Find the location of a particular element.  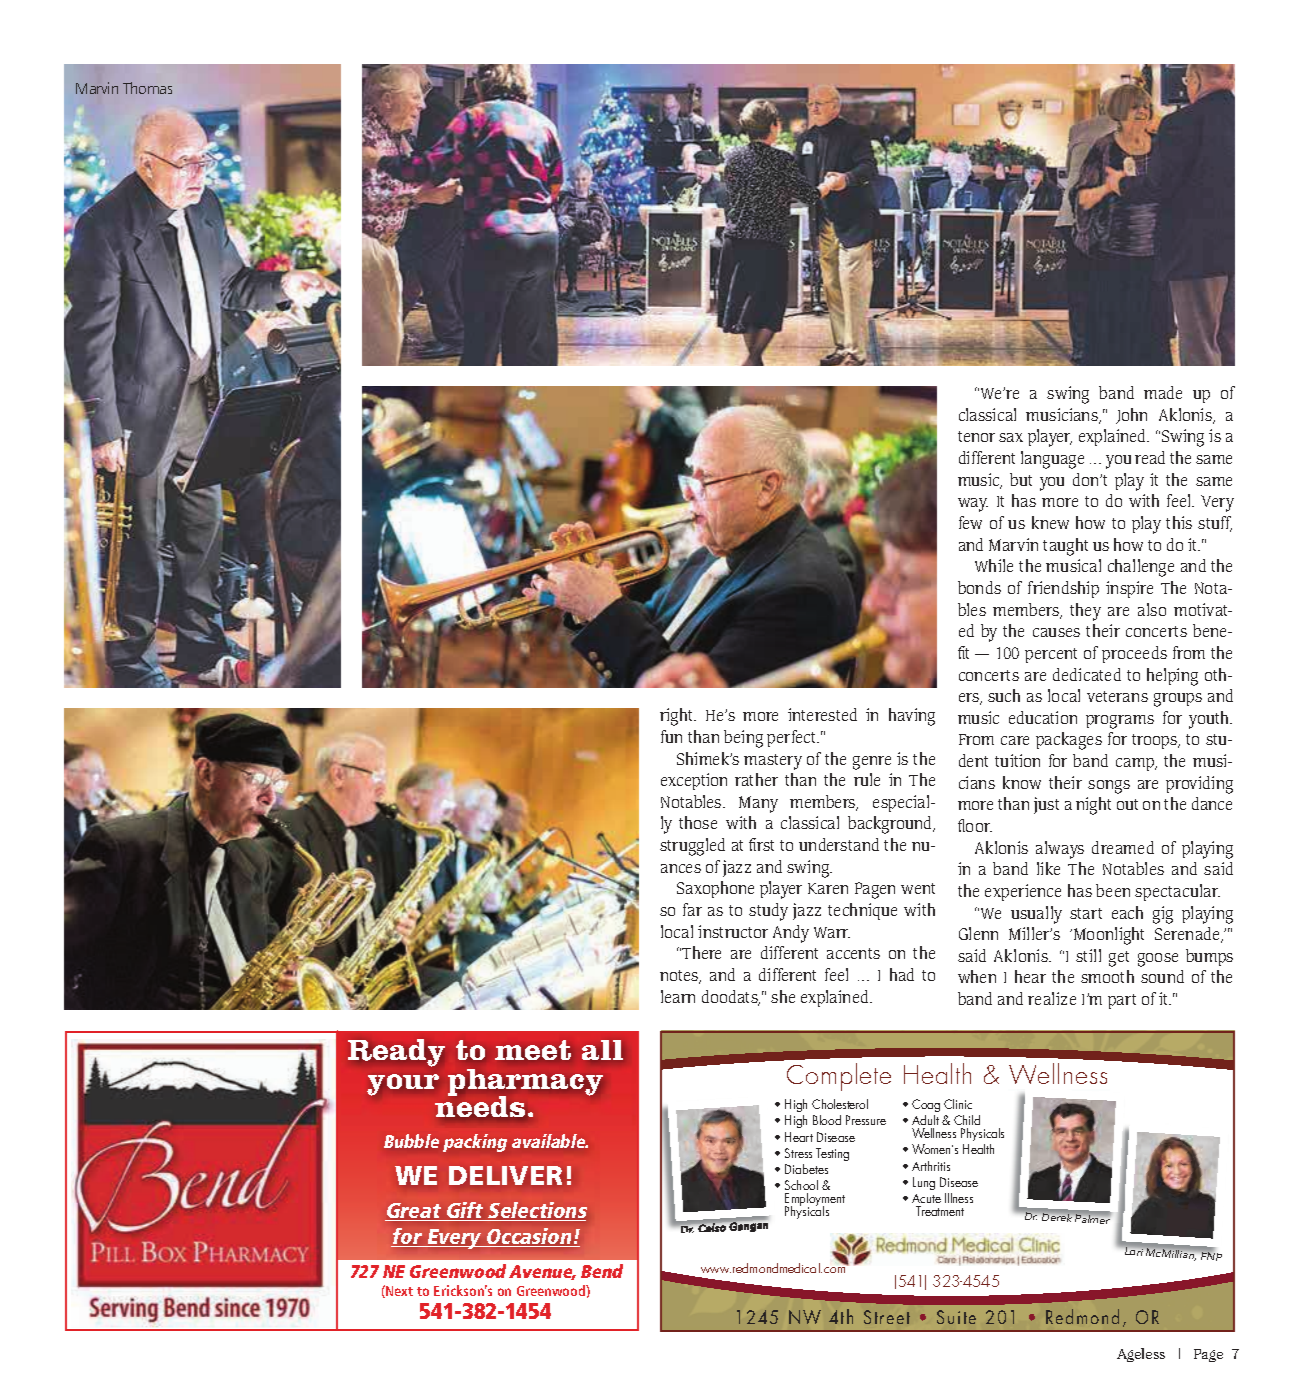

made is located at coordinates (1163, 392).
